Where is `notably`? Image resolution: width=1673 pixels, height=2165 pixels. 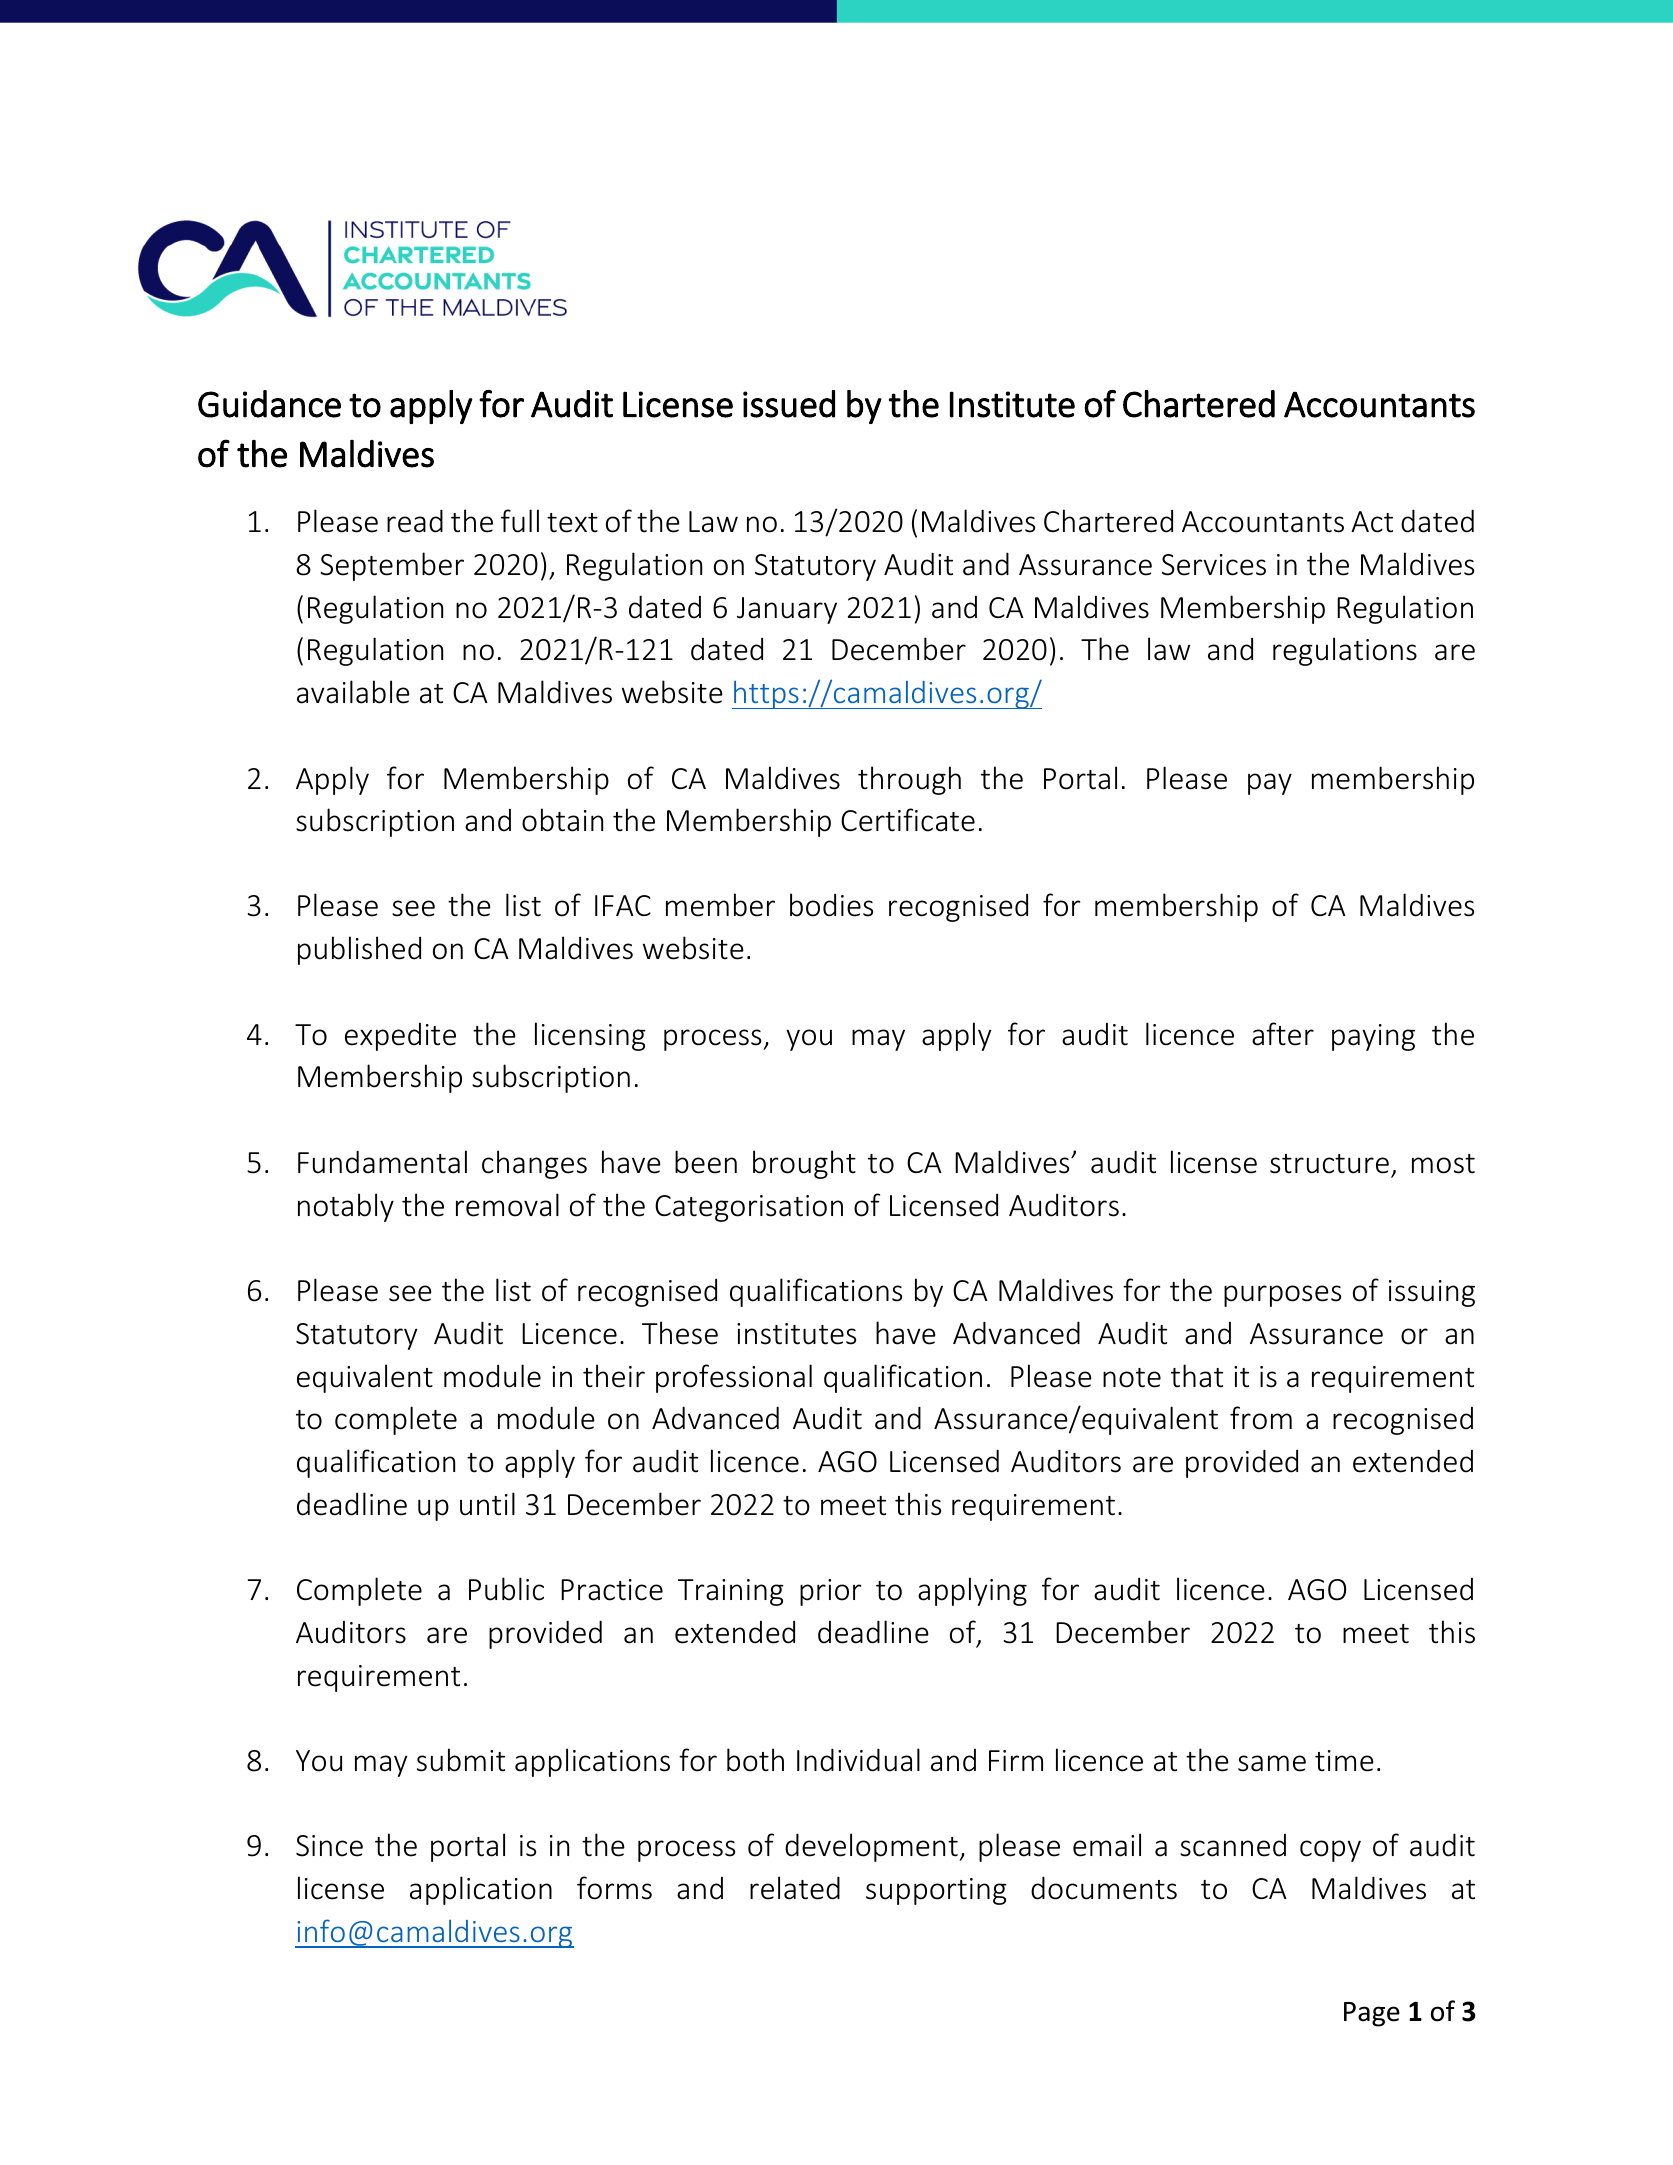 notably is located at coordinates (346, 1207).
